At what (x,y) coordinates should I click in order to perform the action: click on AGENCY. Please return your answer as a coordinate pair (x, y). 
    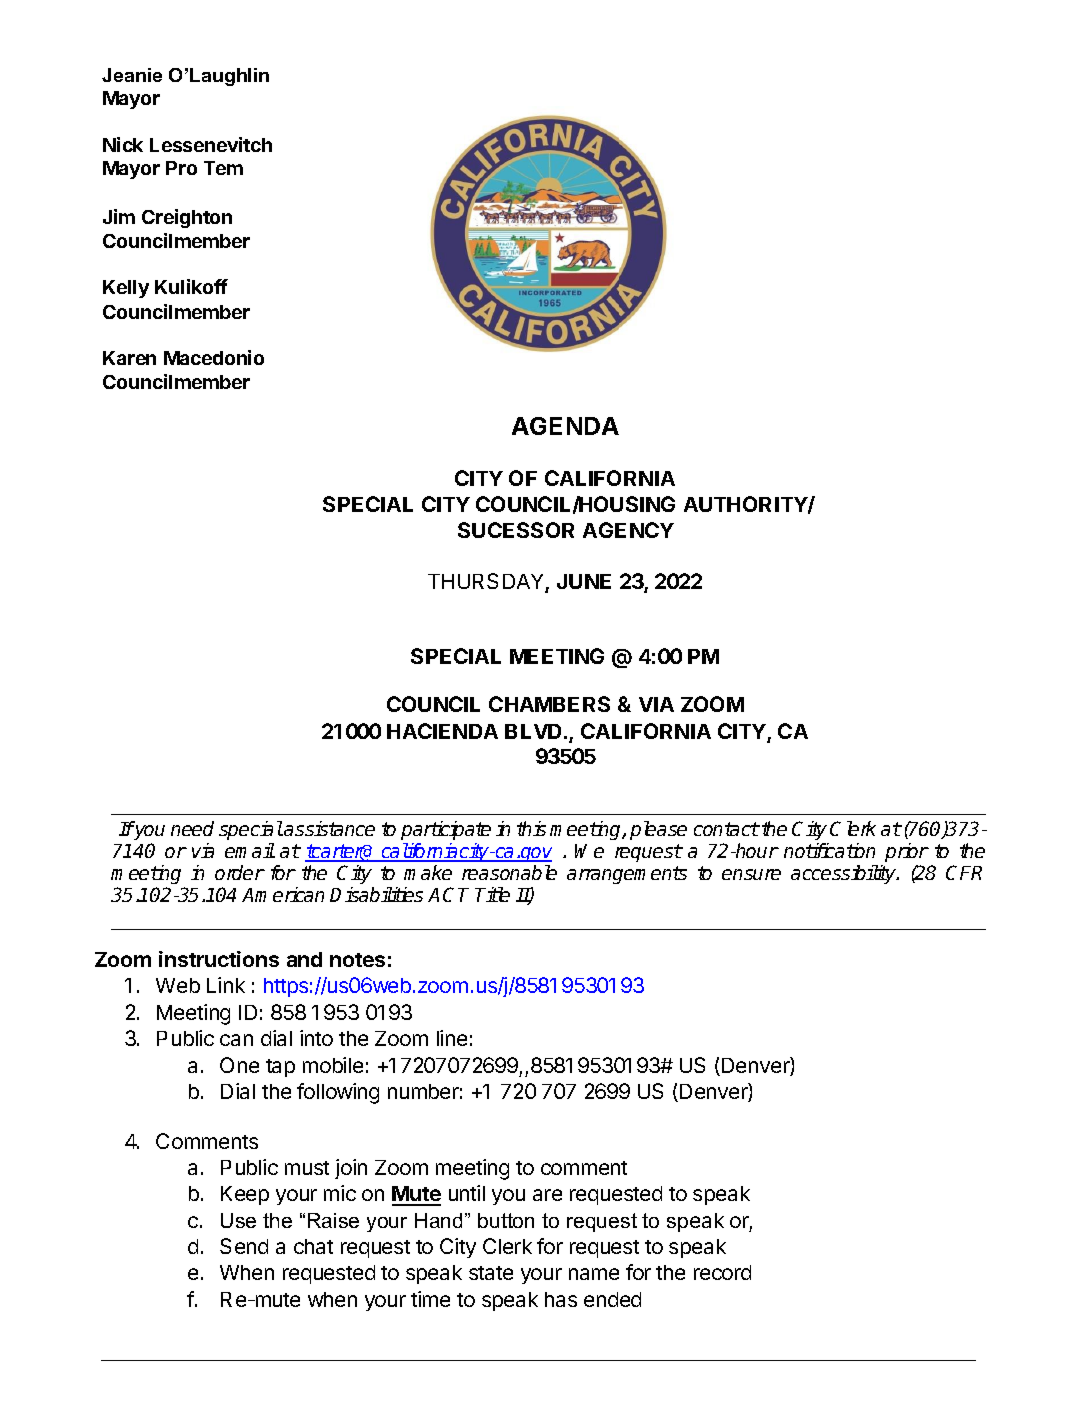
    Looking at the image, I should click on (628, 530).
